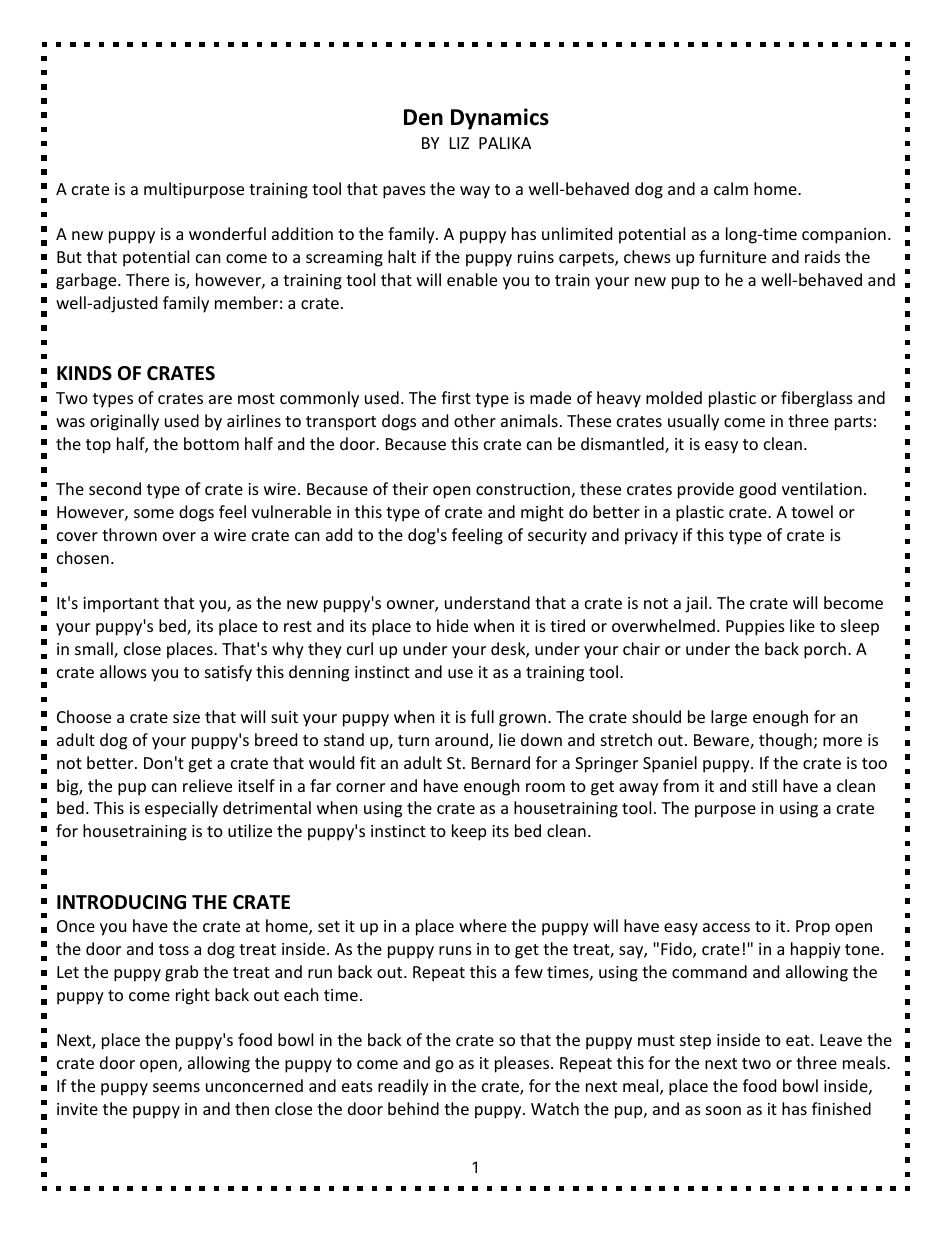 Image resolution: width=952 pixels, height=1233 pixels. Describe the element at coordinates (500, 119) in the document. I see `Dynamics` at that location.
